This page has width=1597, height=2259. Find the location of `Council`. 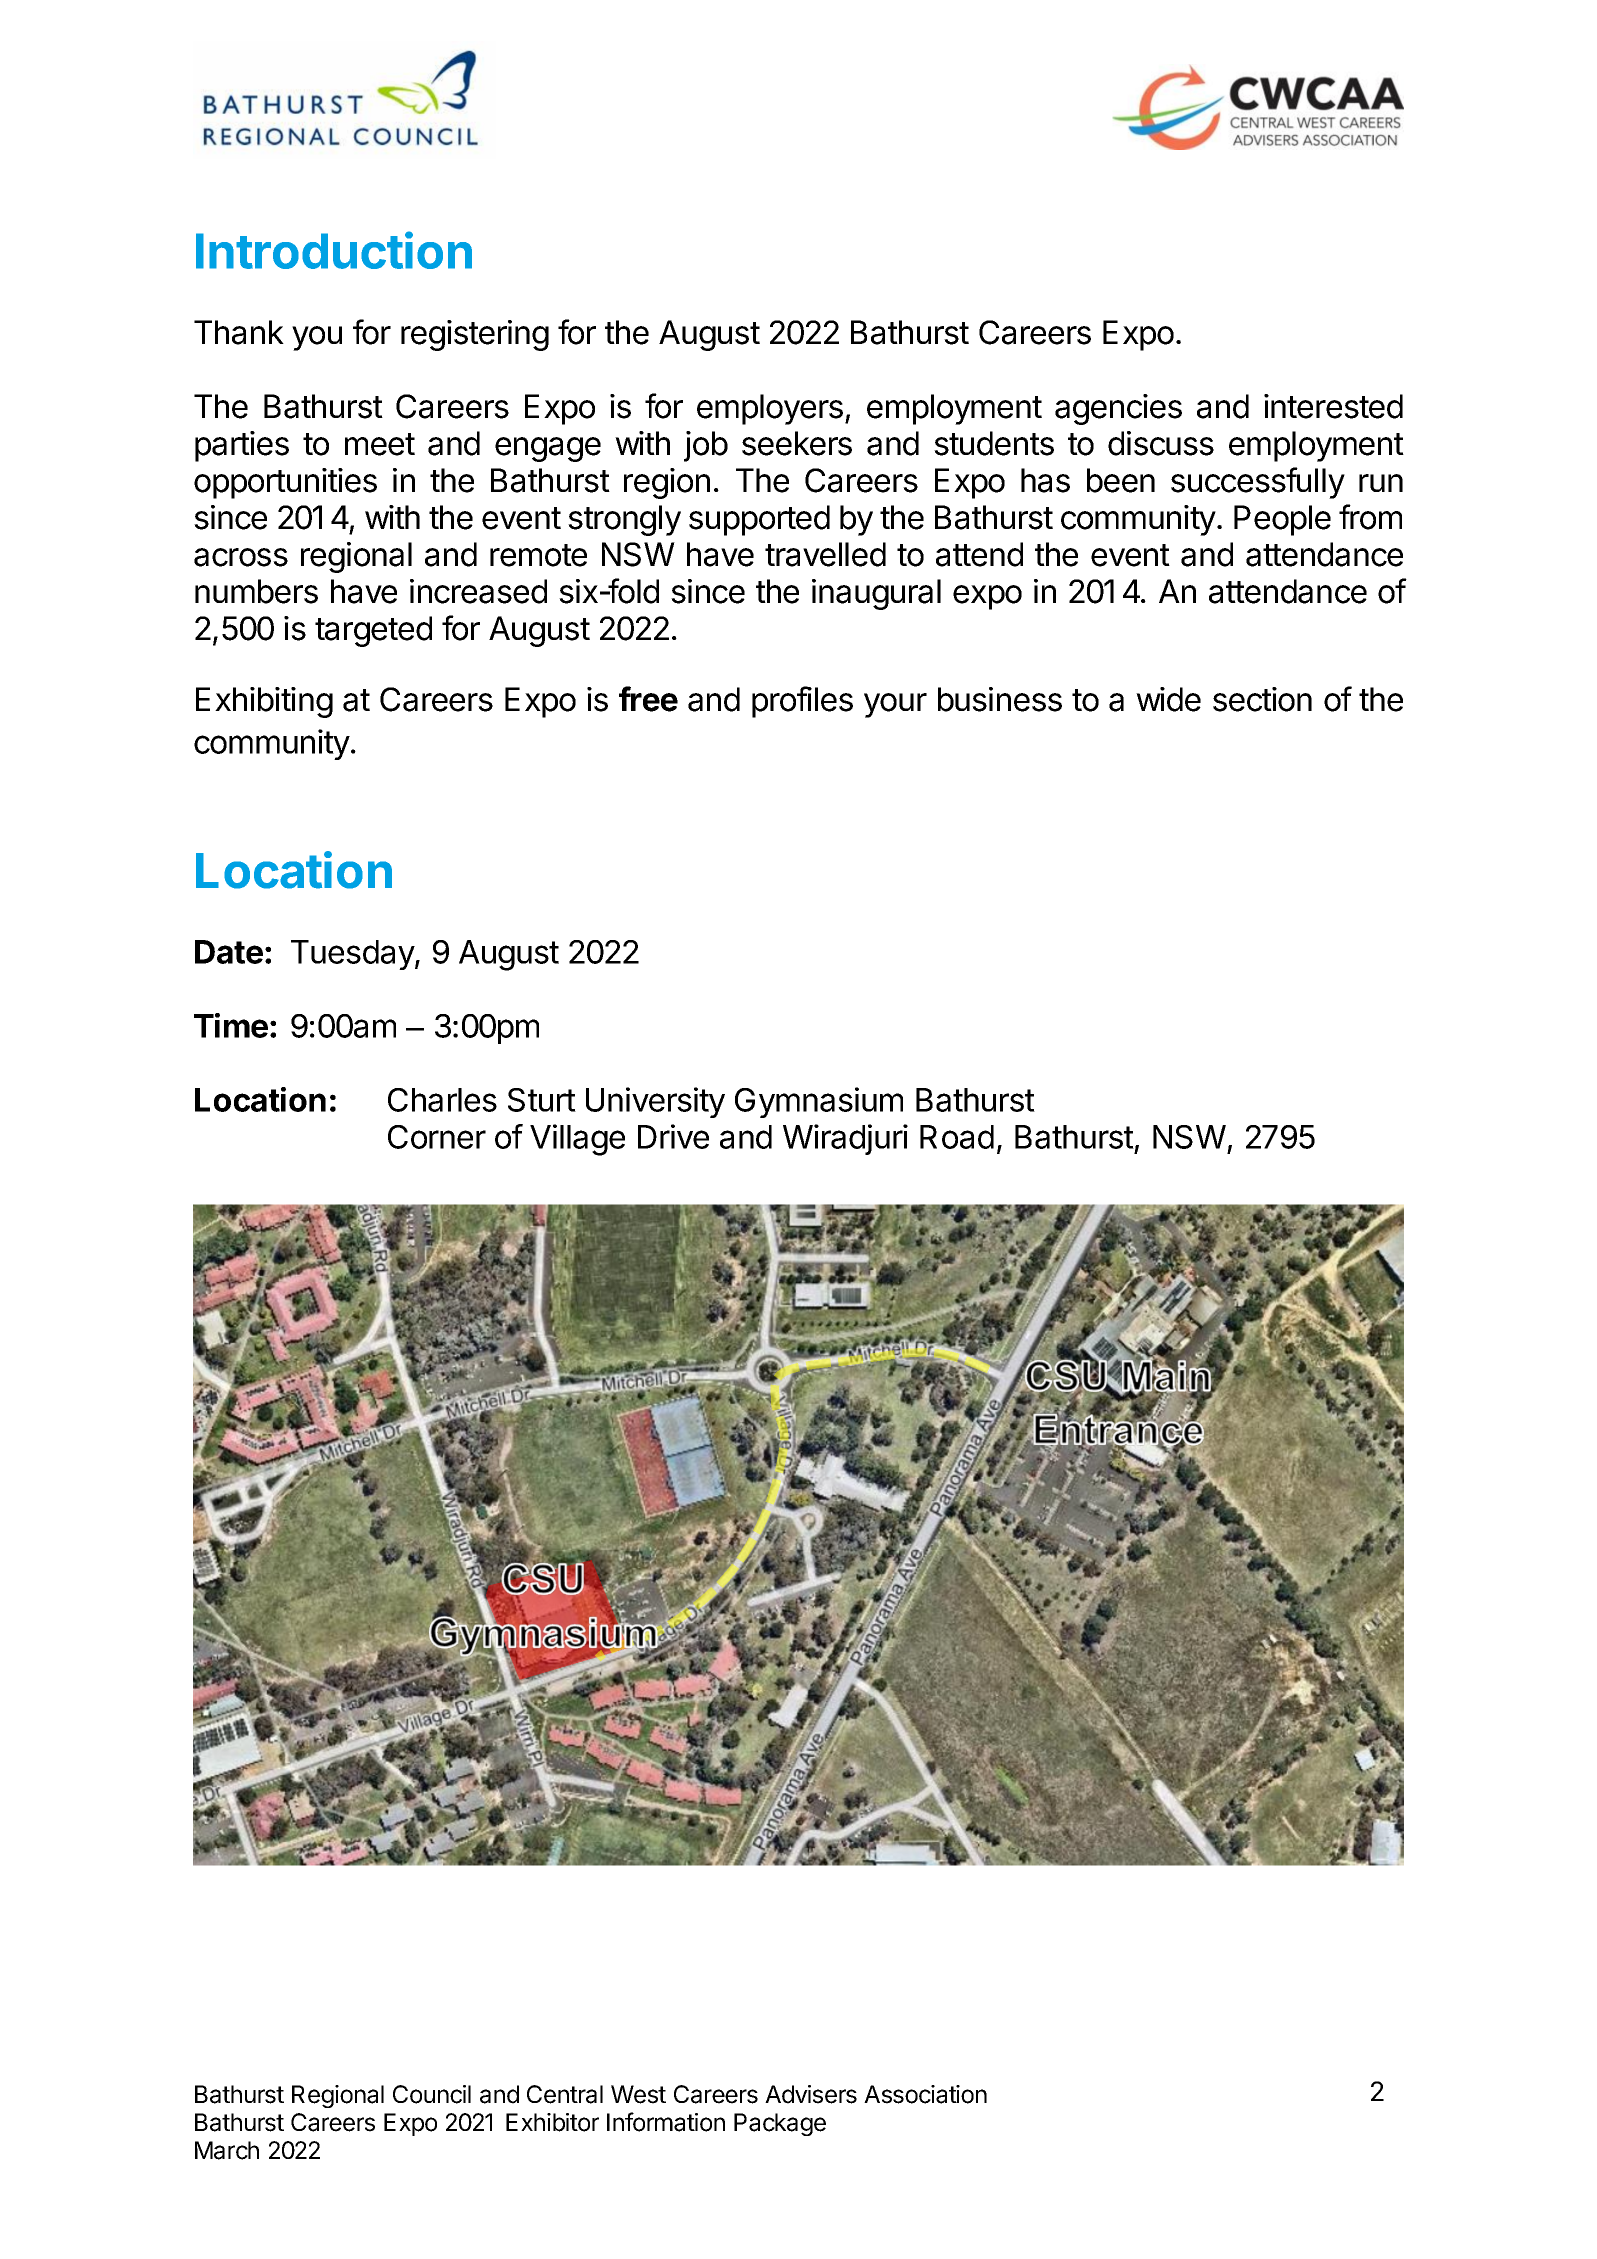

Council is located at coordinates (432, 2094).
